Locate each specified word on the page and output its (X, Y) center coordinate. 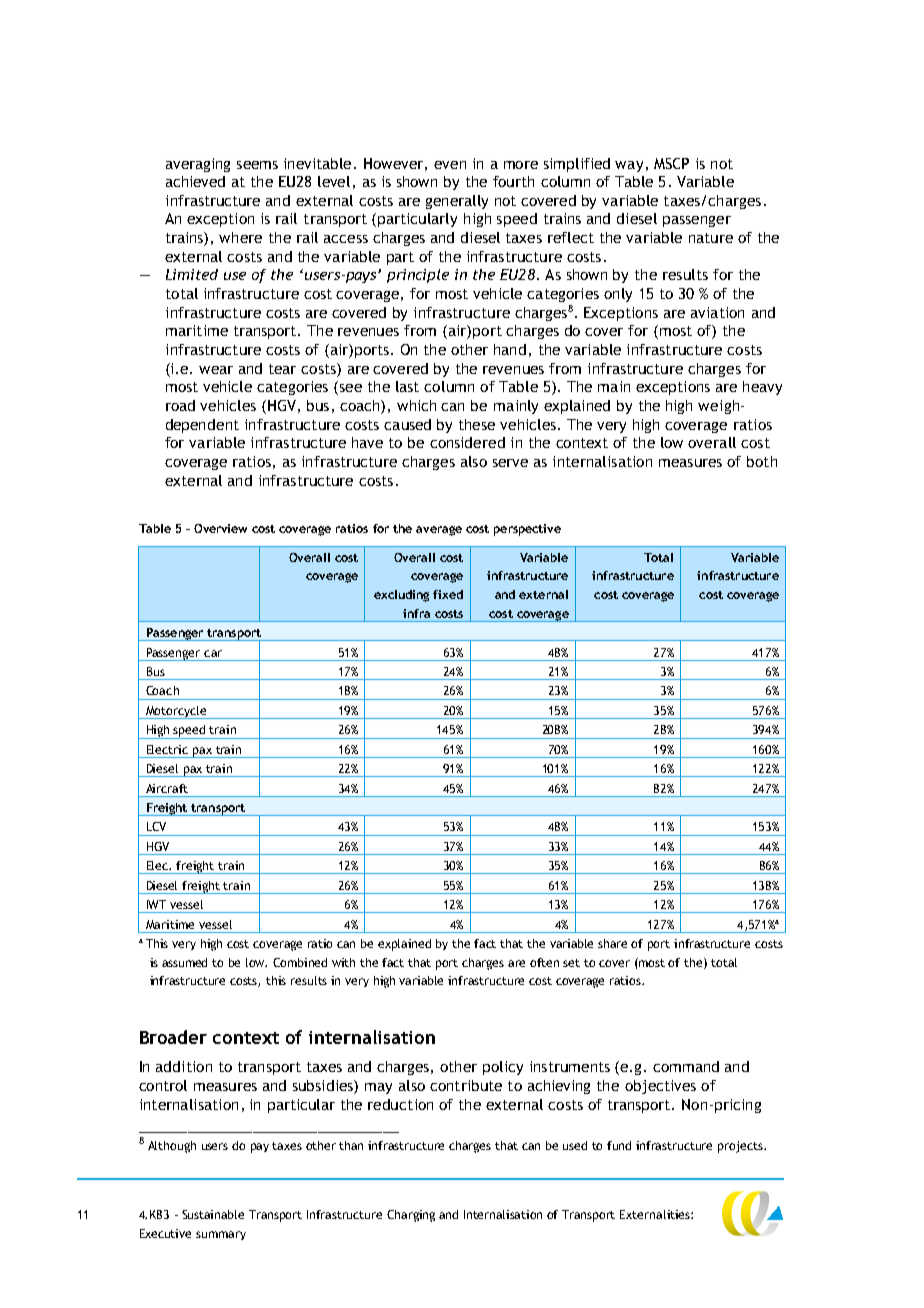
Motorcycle (176, 712)
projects (742, 1147)
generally (457, 202)
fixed (448, 594)
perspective (527, 530)
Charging (411, 1216)
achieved (195, 181)
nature (711, 238)
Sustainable (213, 1214)
